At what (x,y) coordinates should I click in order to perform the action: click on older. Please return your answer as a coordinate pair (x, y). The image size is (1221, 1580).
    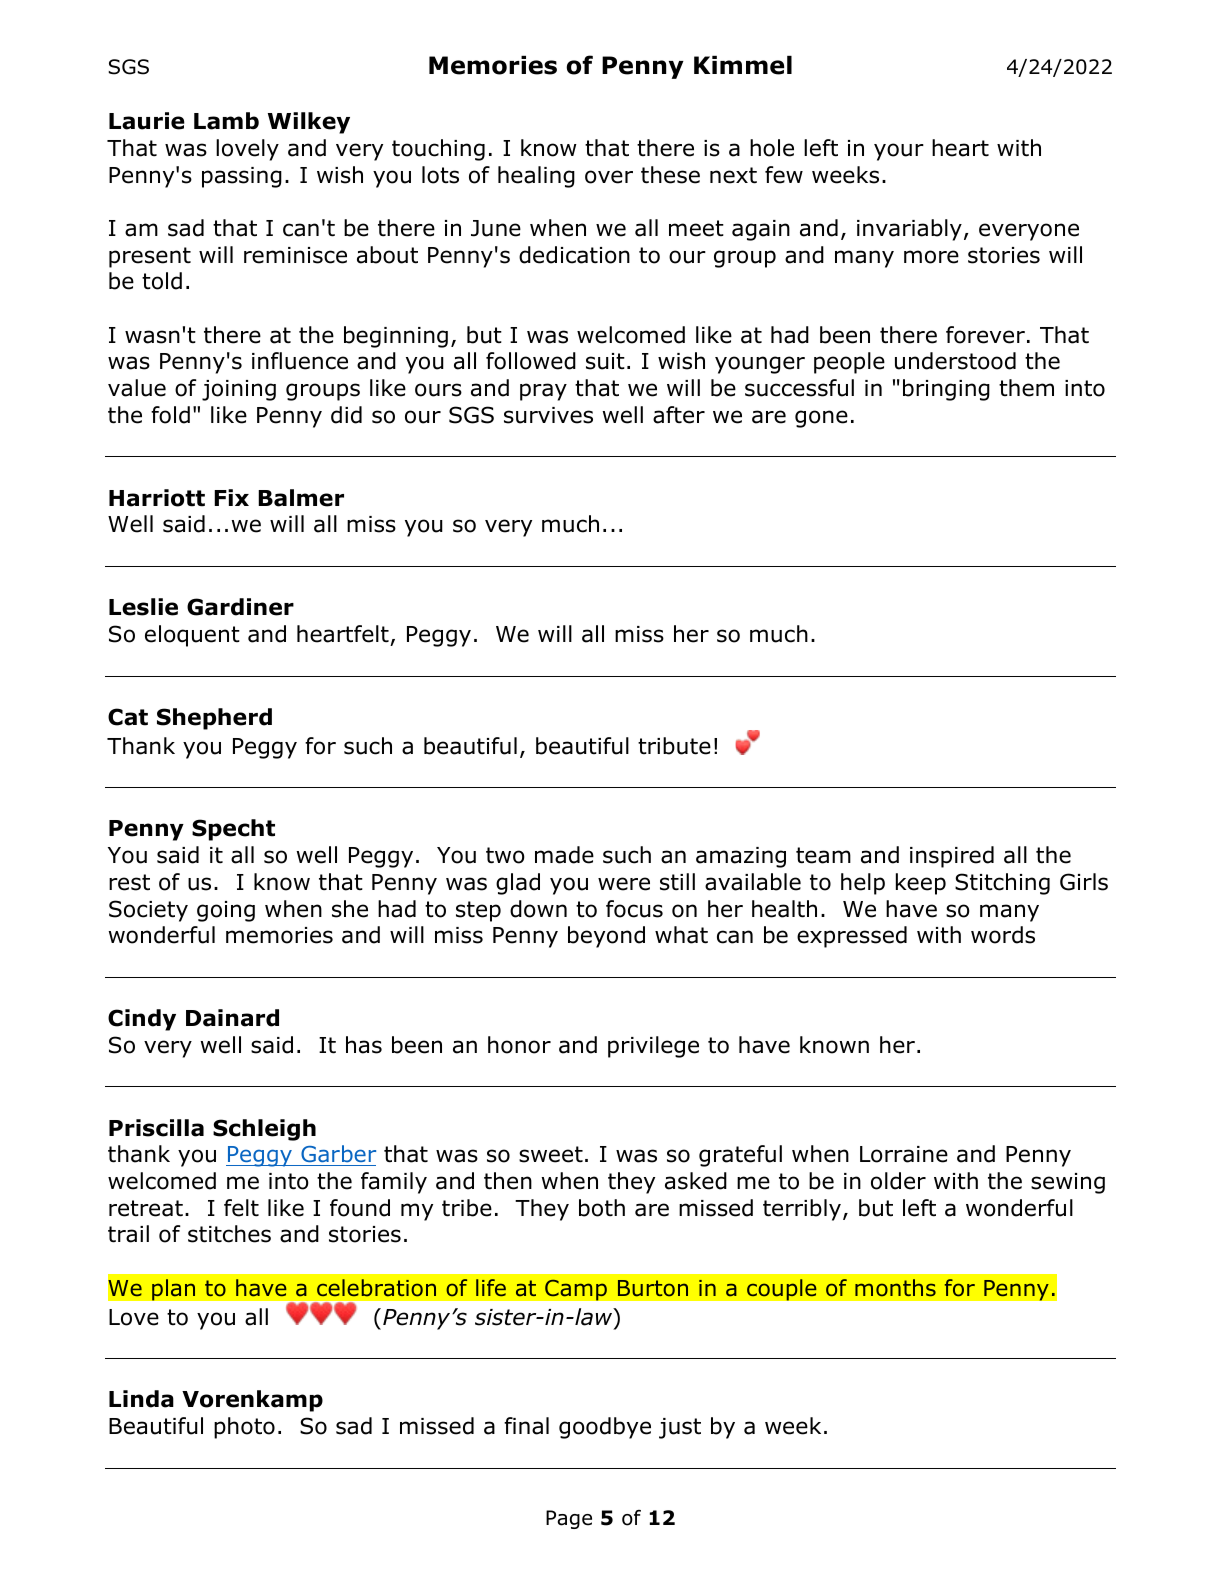
    Looking at the image, I should click on (898, 1181).
